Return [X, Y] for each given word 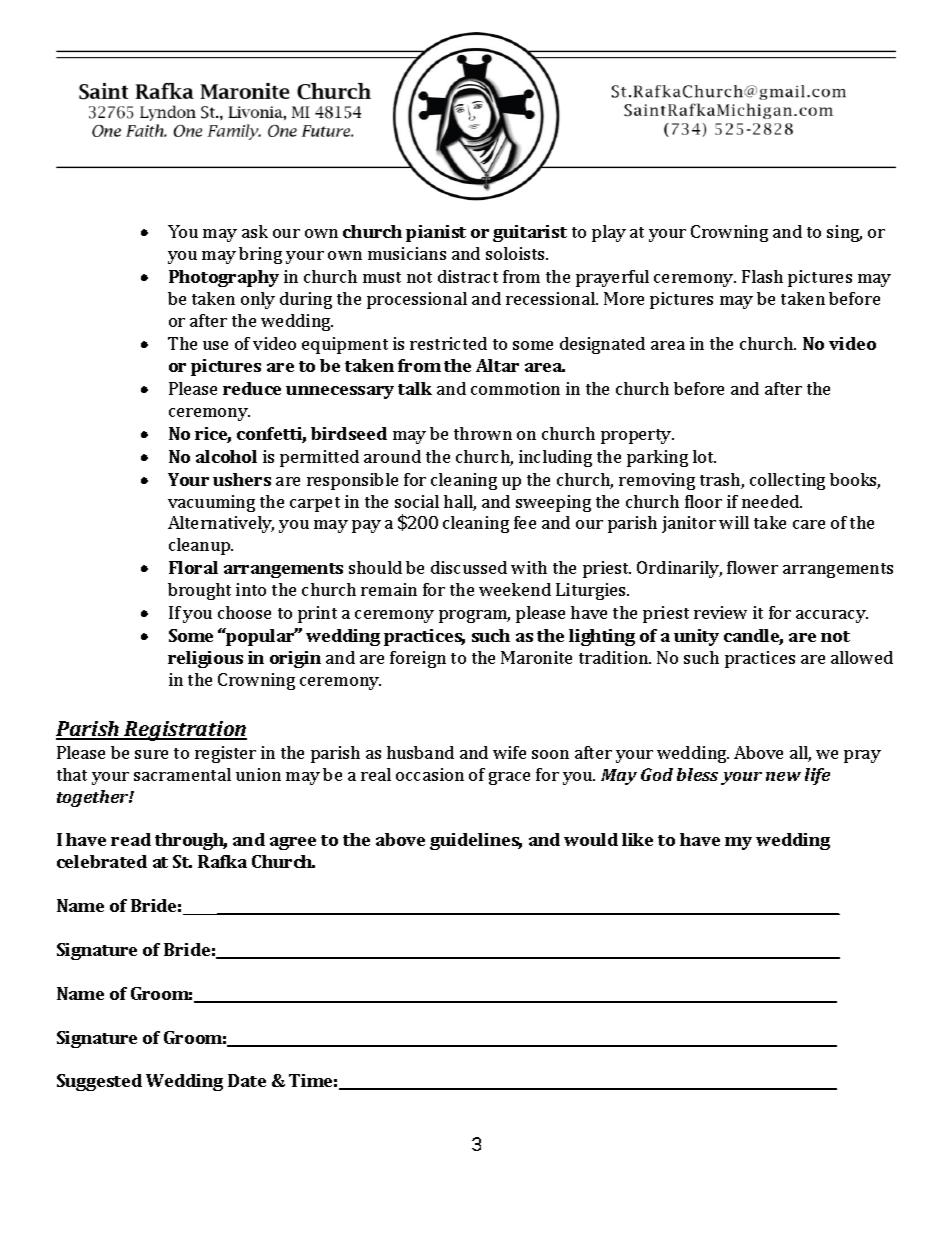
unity [696, 637]
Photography [224, 278]
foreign [418, 659]
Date [247, 1080]
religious [205, 659]
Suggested [99, 1082]
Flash [762, 276]
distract [468, 276]
